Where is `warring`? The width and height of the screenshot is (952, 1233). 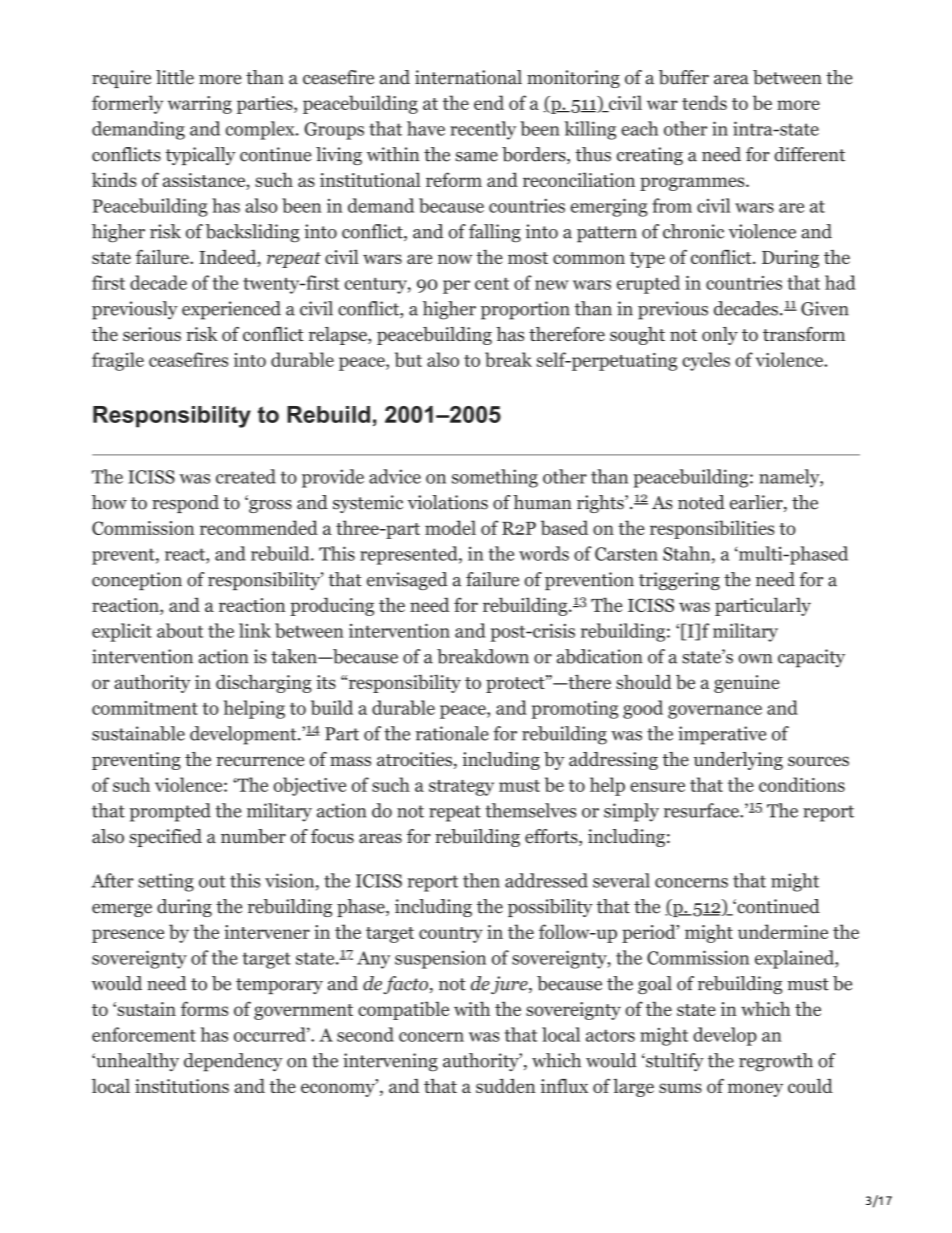
warring is located at coordinates (200, 105).
